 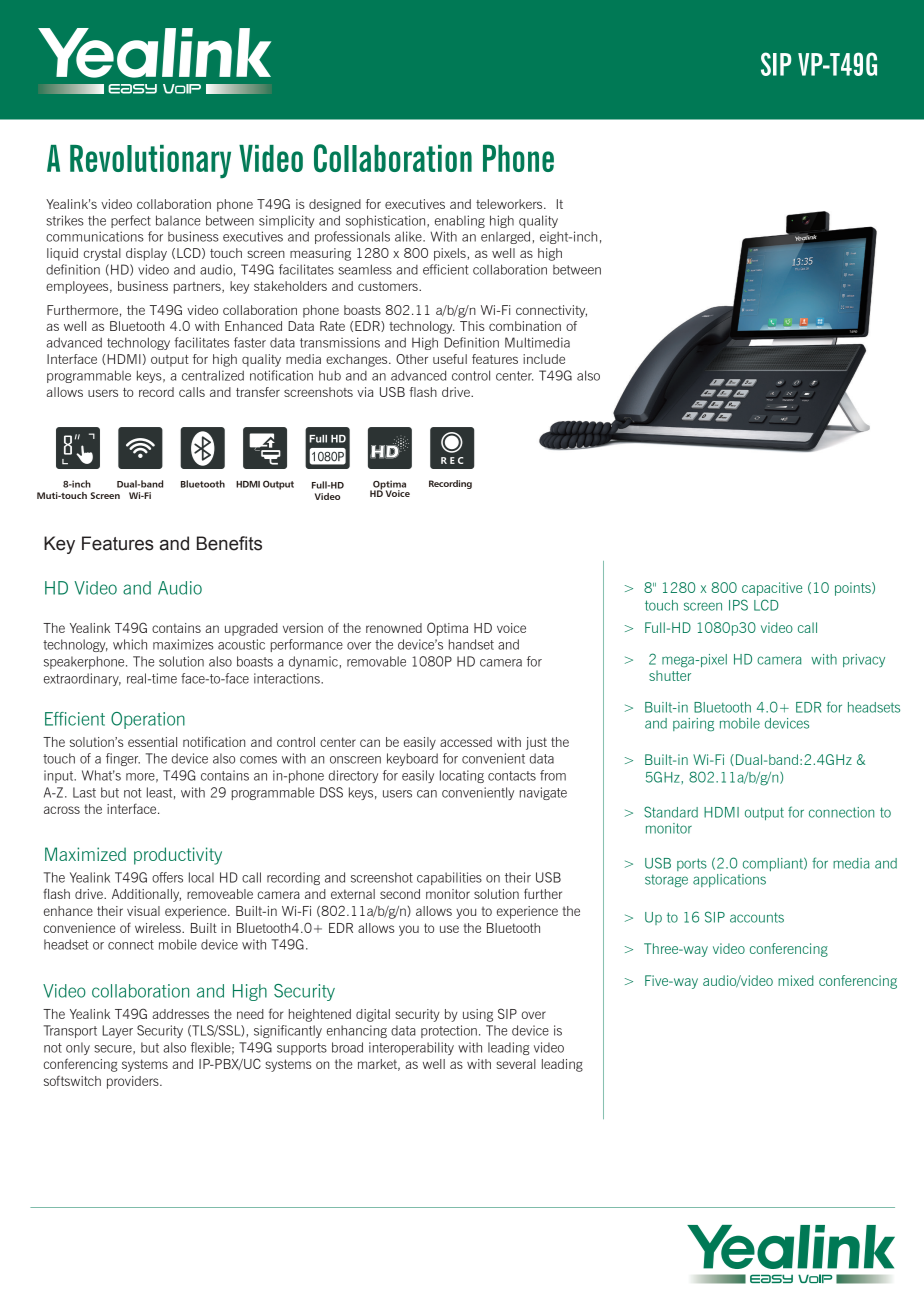 I want to click on include, so click(x=544, y=359).
